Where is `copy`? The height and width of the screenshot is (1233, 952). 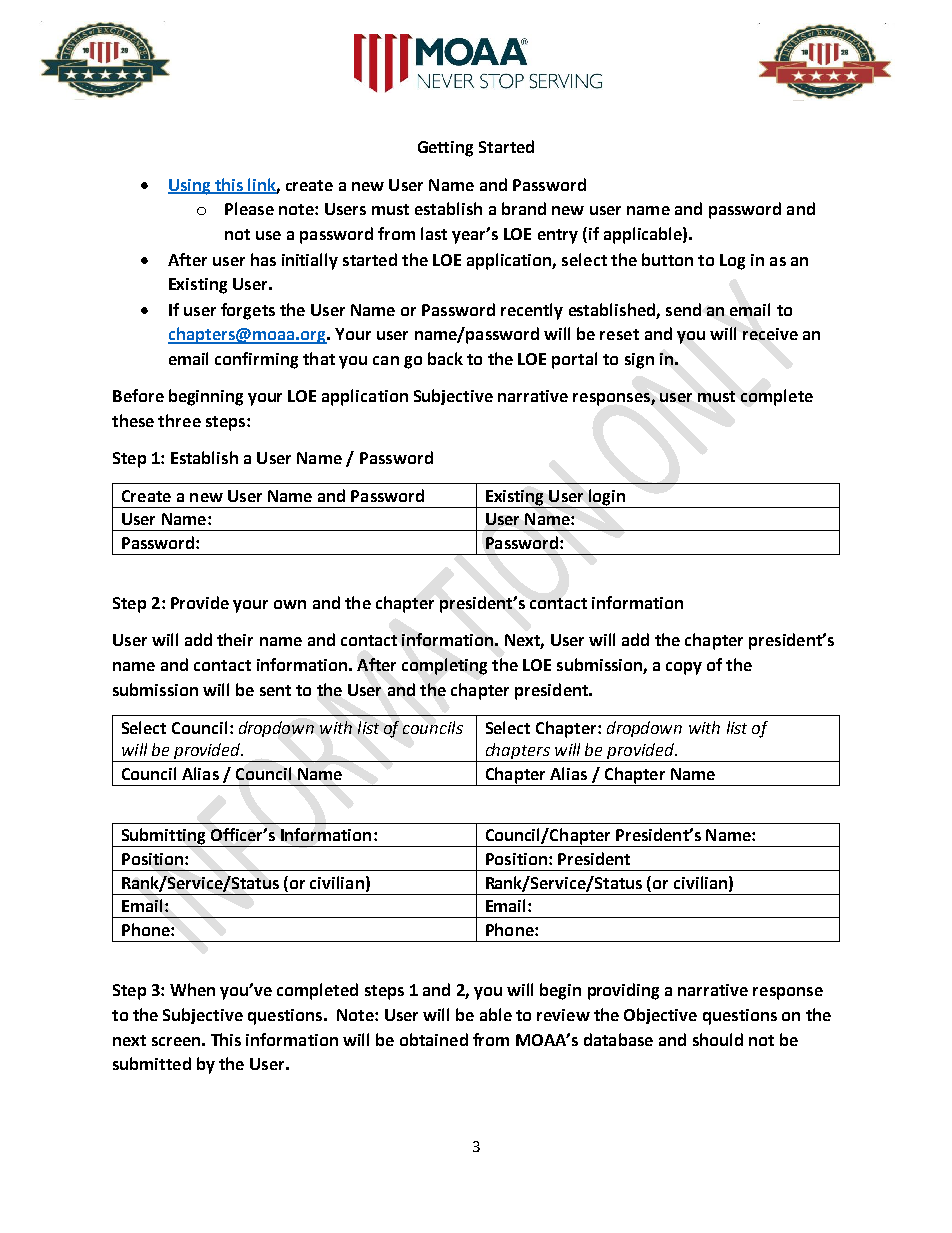 copy is located at coordinates (684, 668).
